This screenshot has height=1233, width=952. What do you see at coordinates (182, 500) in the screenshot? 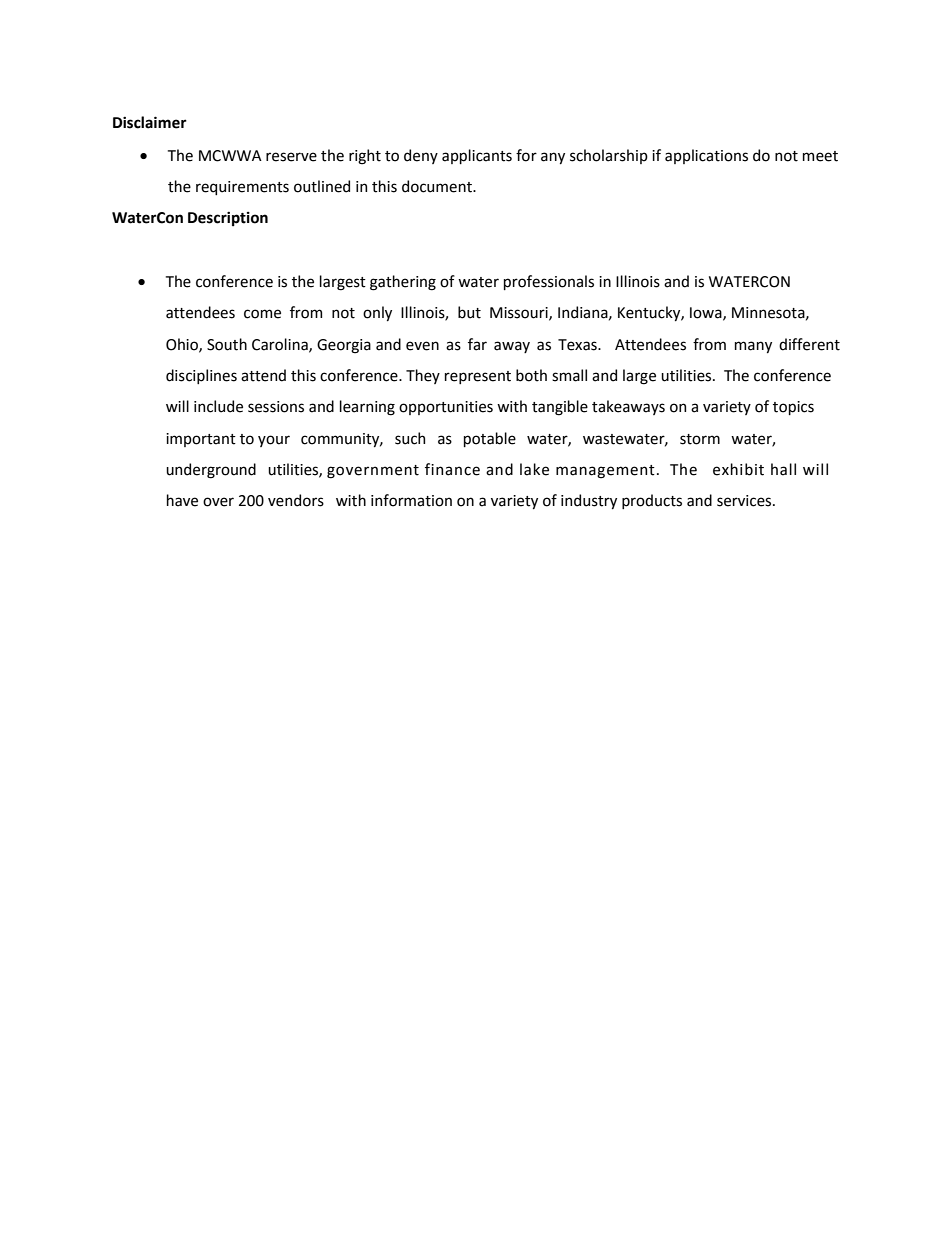
I see `have` at bounding box center [182, 500].
